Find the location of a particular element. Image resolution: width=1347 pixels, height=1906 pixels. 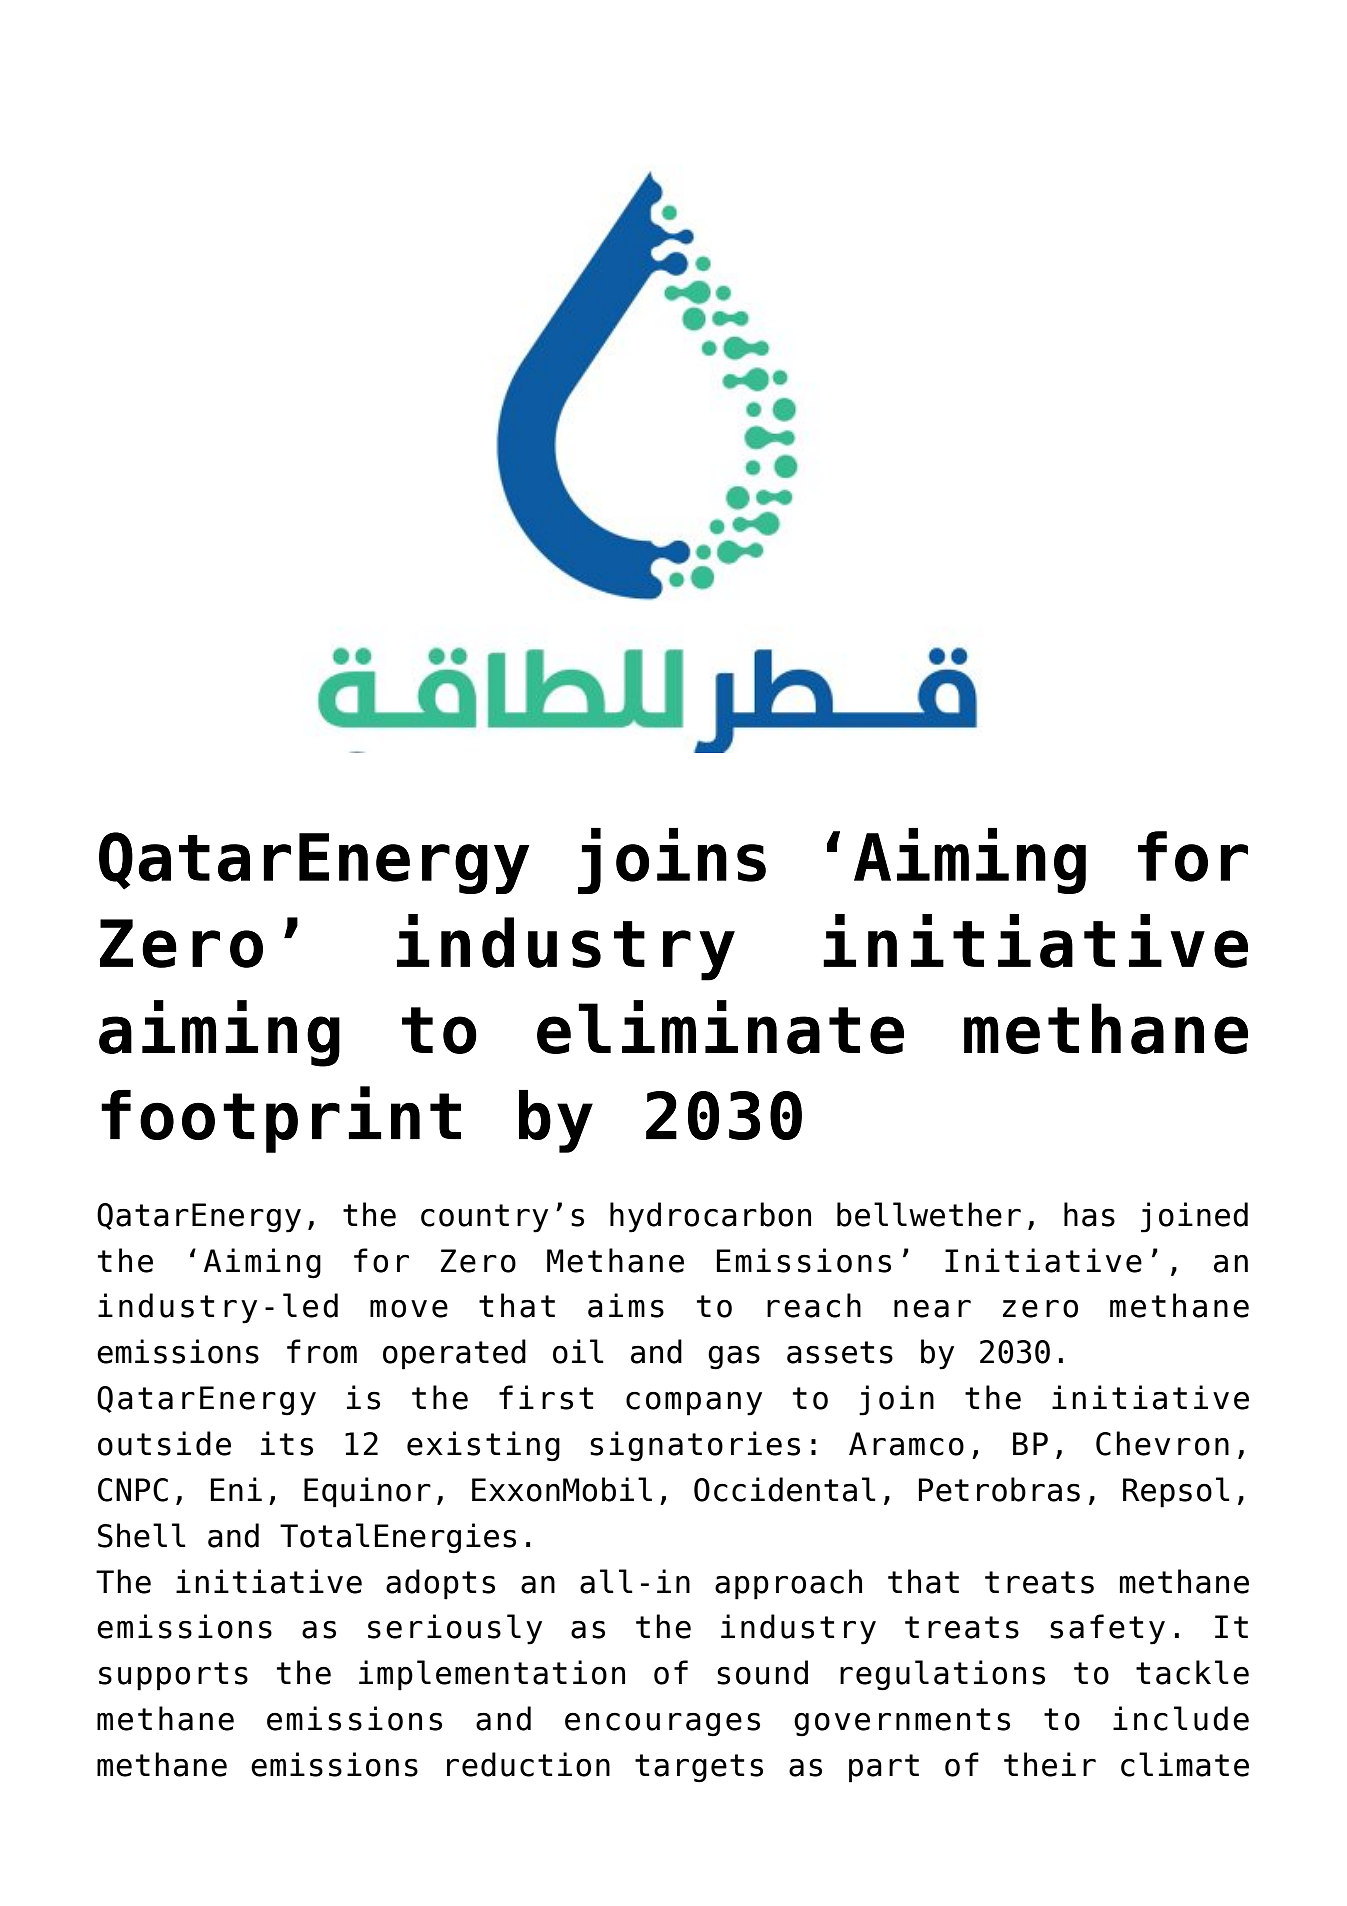

footprint is located at coordinates (281, 1119).
